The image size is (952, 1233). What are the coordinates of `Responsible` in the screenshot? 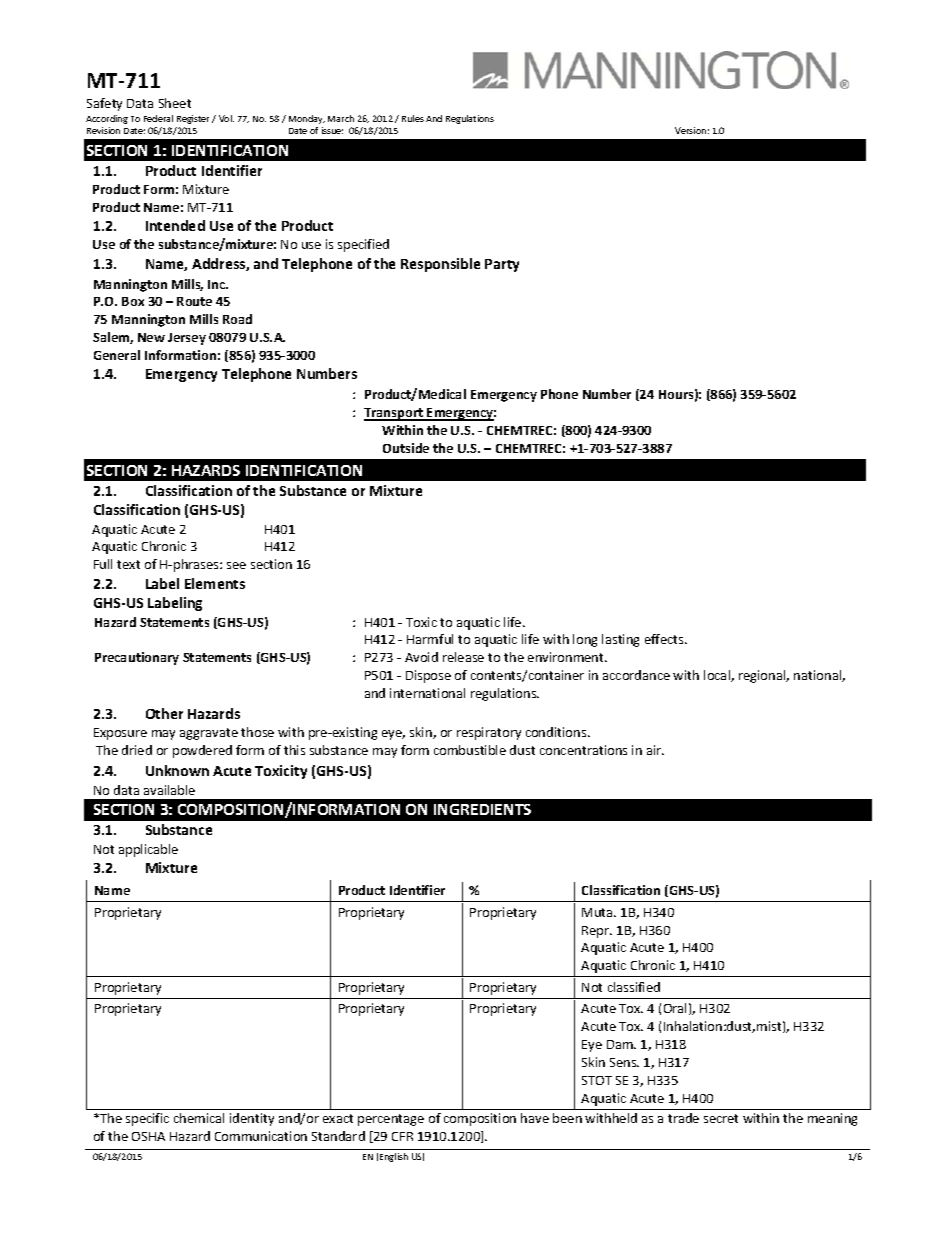 It's located at (440, 265).
